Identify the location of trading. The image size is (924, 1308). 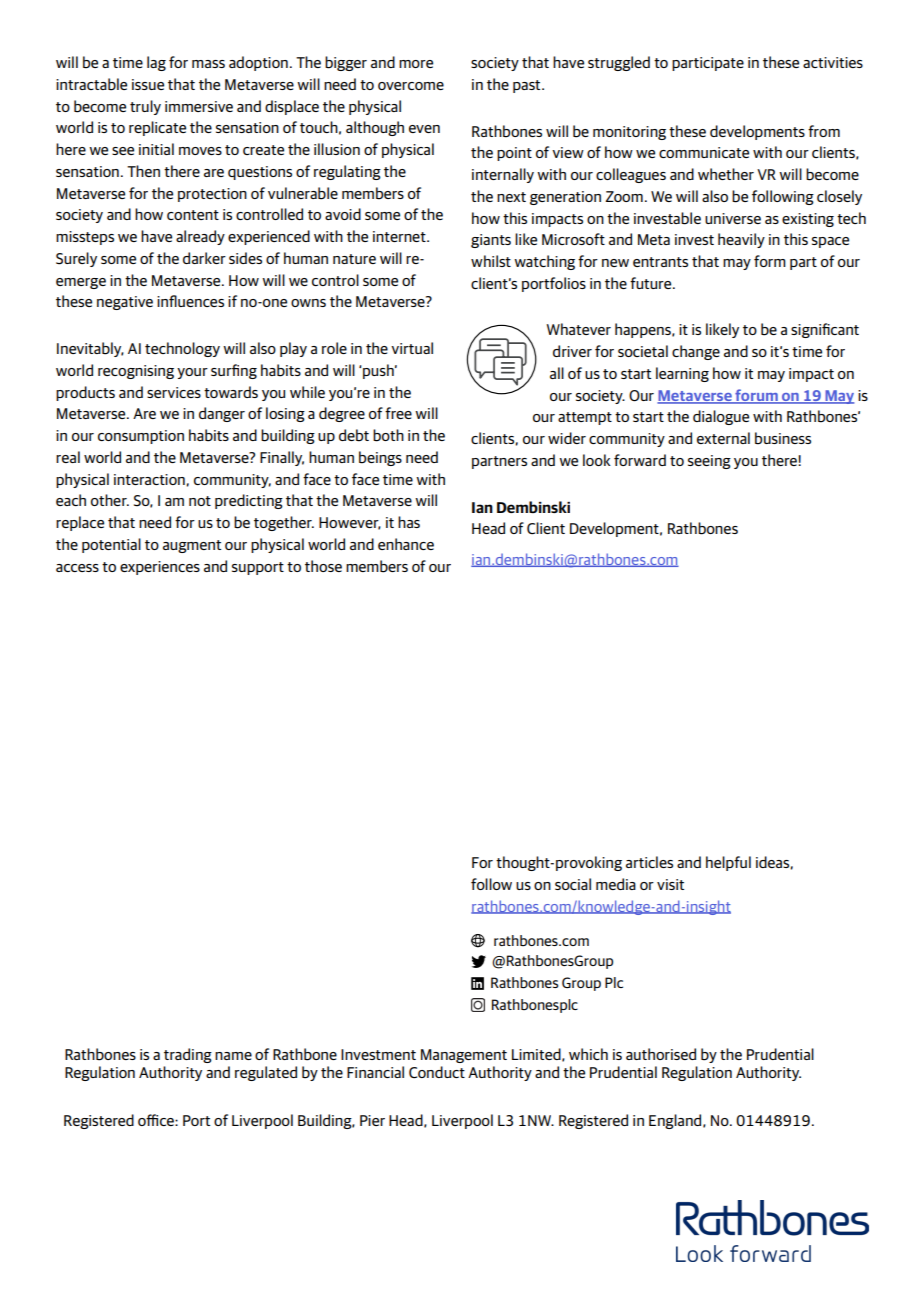
(188, 1055).
